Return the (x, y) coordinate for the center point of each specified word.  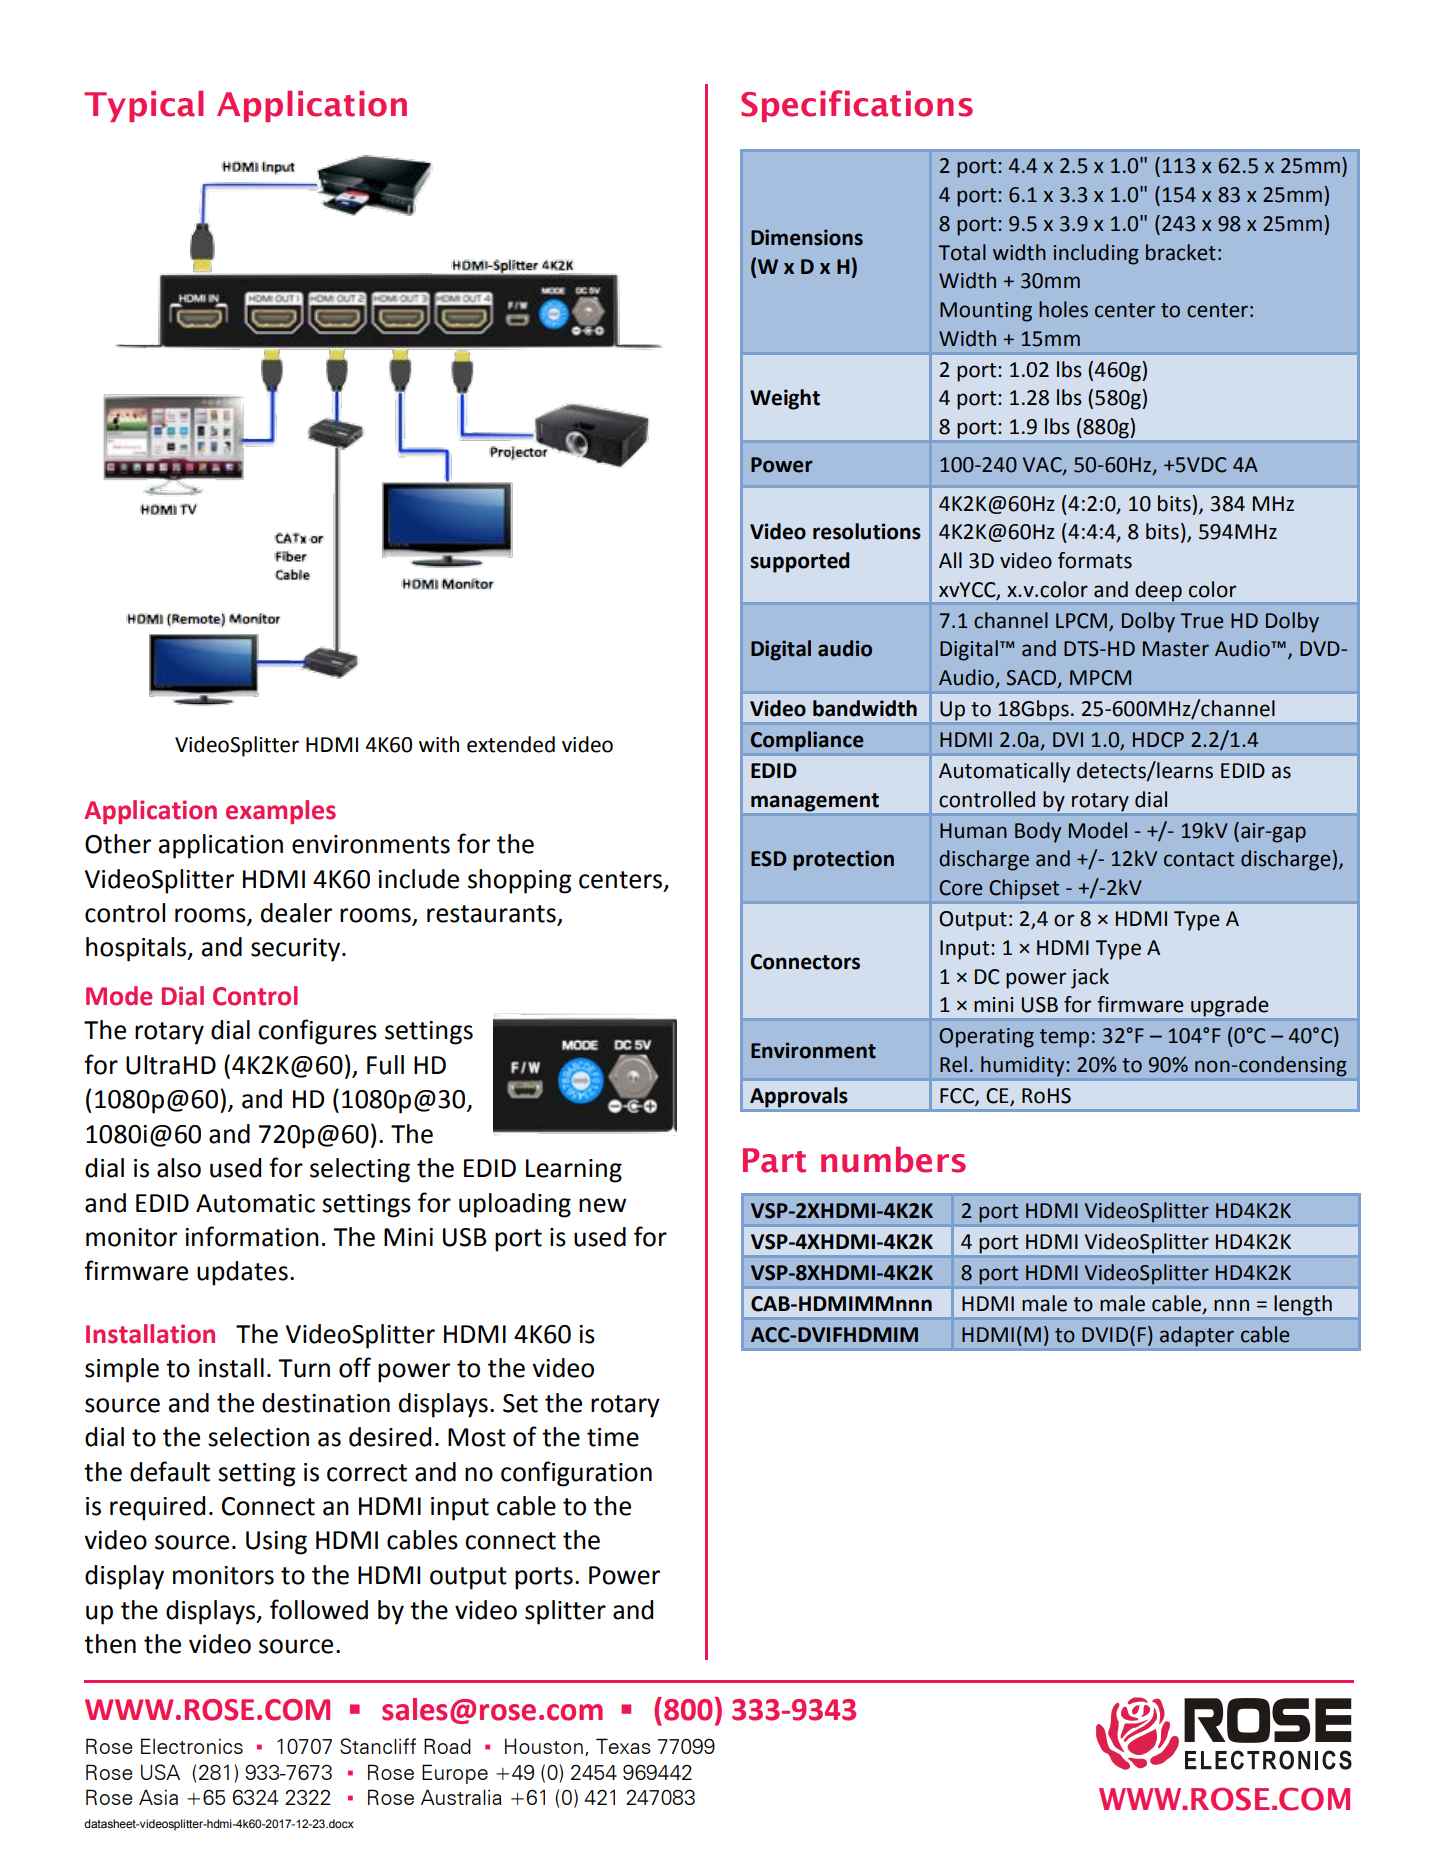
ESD (769, 859)
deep (1159, 591)
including (1096, 254)
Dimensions (807, 237)
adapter (1197, 1336)
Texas (623, 1746)
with (439, 744)
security (297, 950)
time (613, 1437)
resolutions (867, 531)
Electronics (192, 1746)
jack (1090, 978)
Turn (304, 1368)
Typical (143, 106)
